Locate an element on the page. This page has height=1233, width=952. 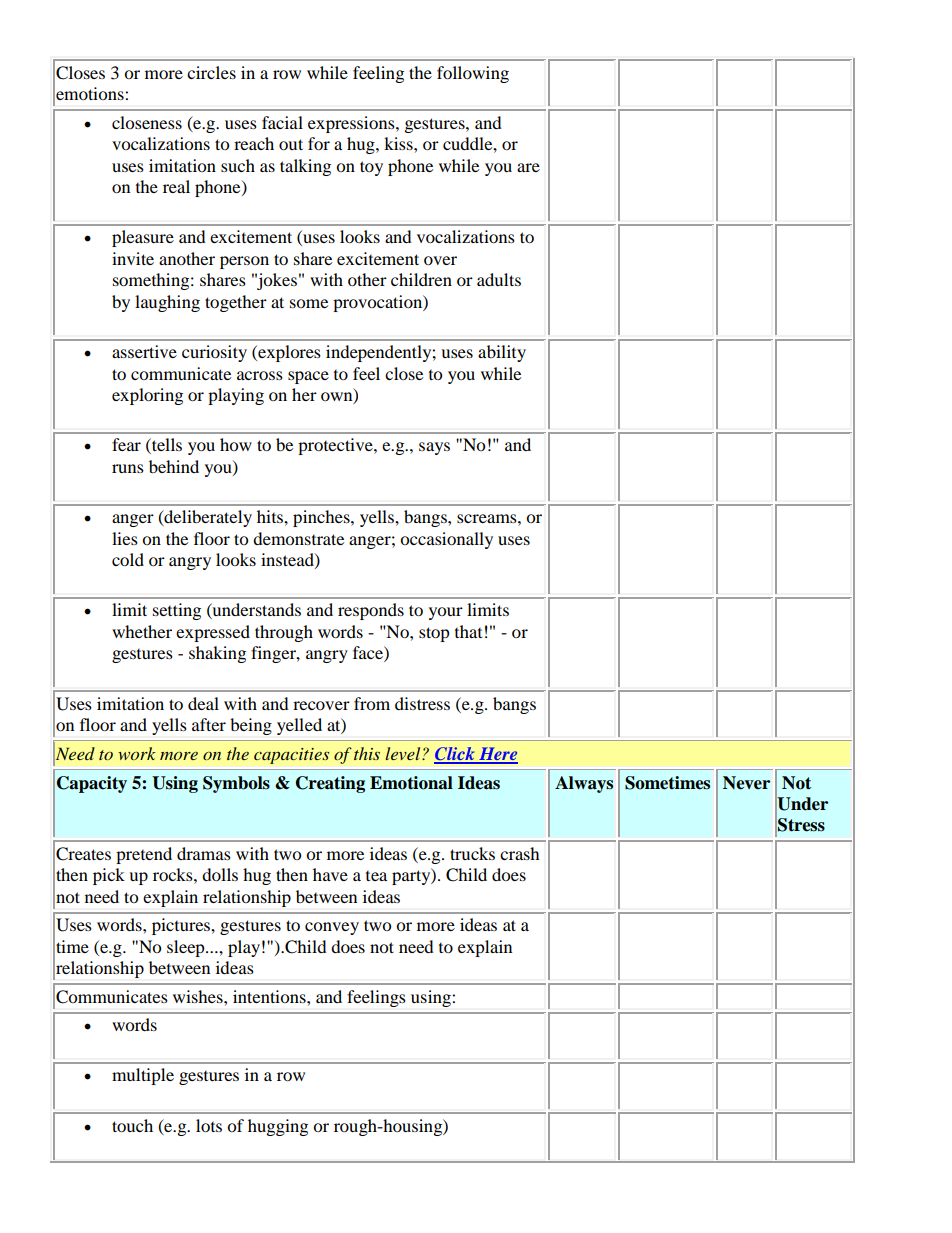
dramas is located at coordinates (204, 853).
